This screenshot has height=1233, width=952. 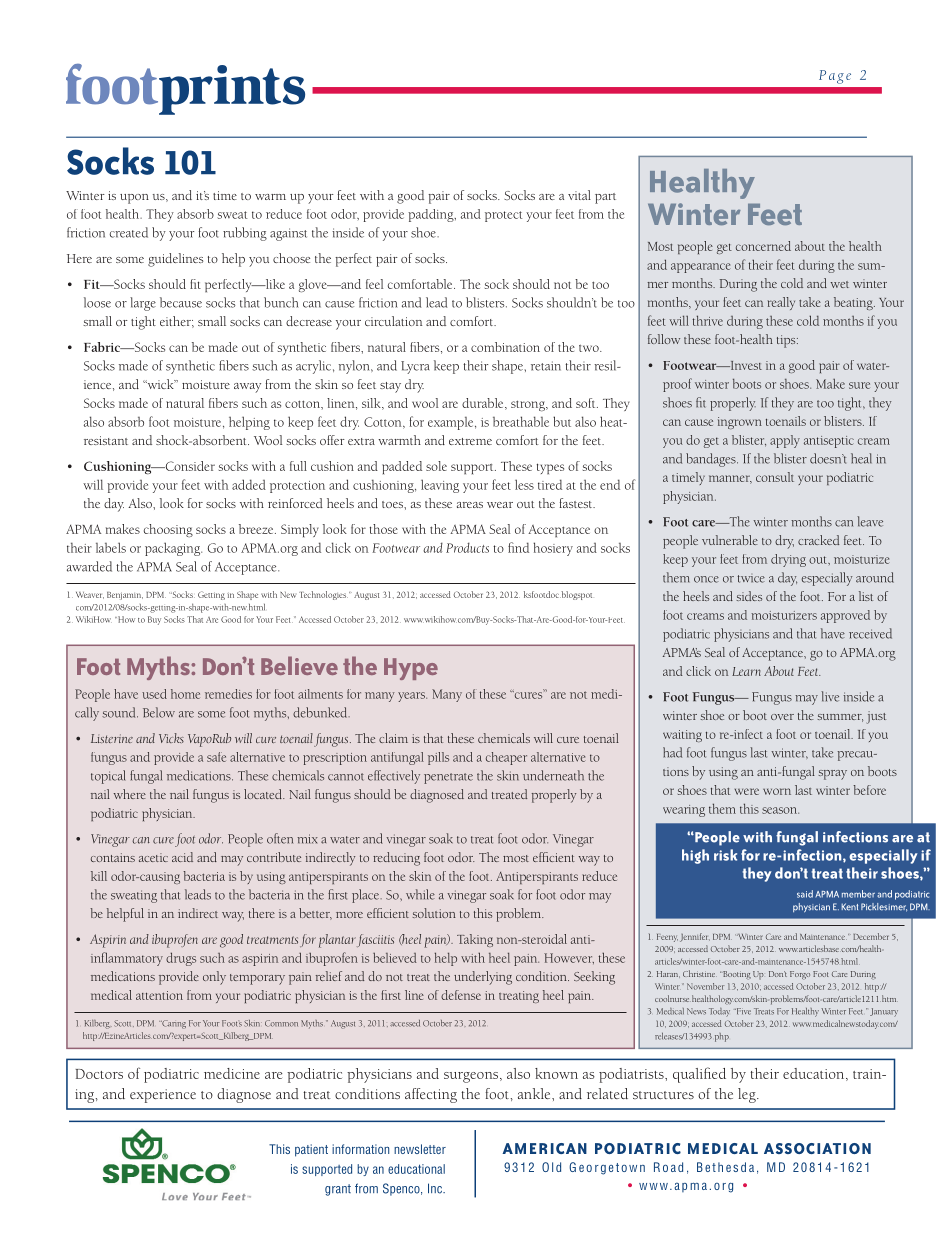 What do you see at coordinates (845, 616) in the screenshot?
I see `approved` at bounding box center [845, 616].
